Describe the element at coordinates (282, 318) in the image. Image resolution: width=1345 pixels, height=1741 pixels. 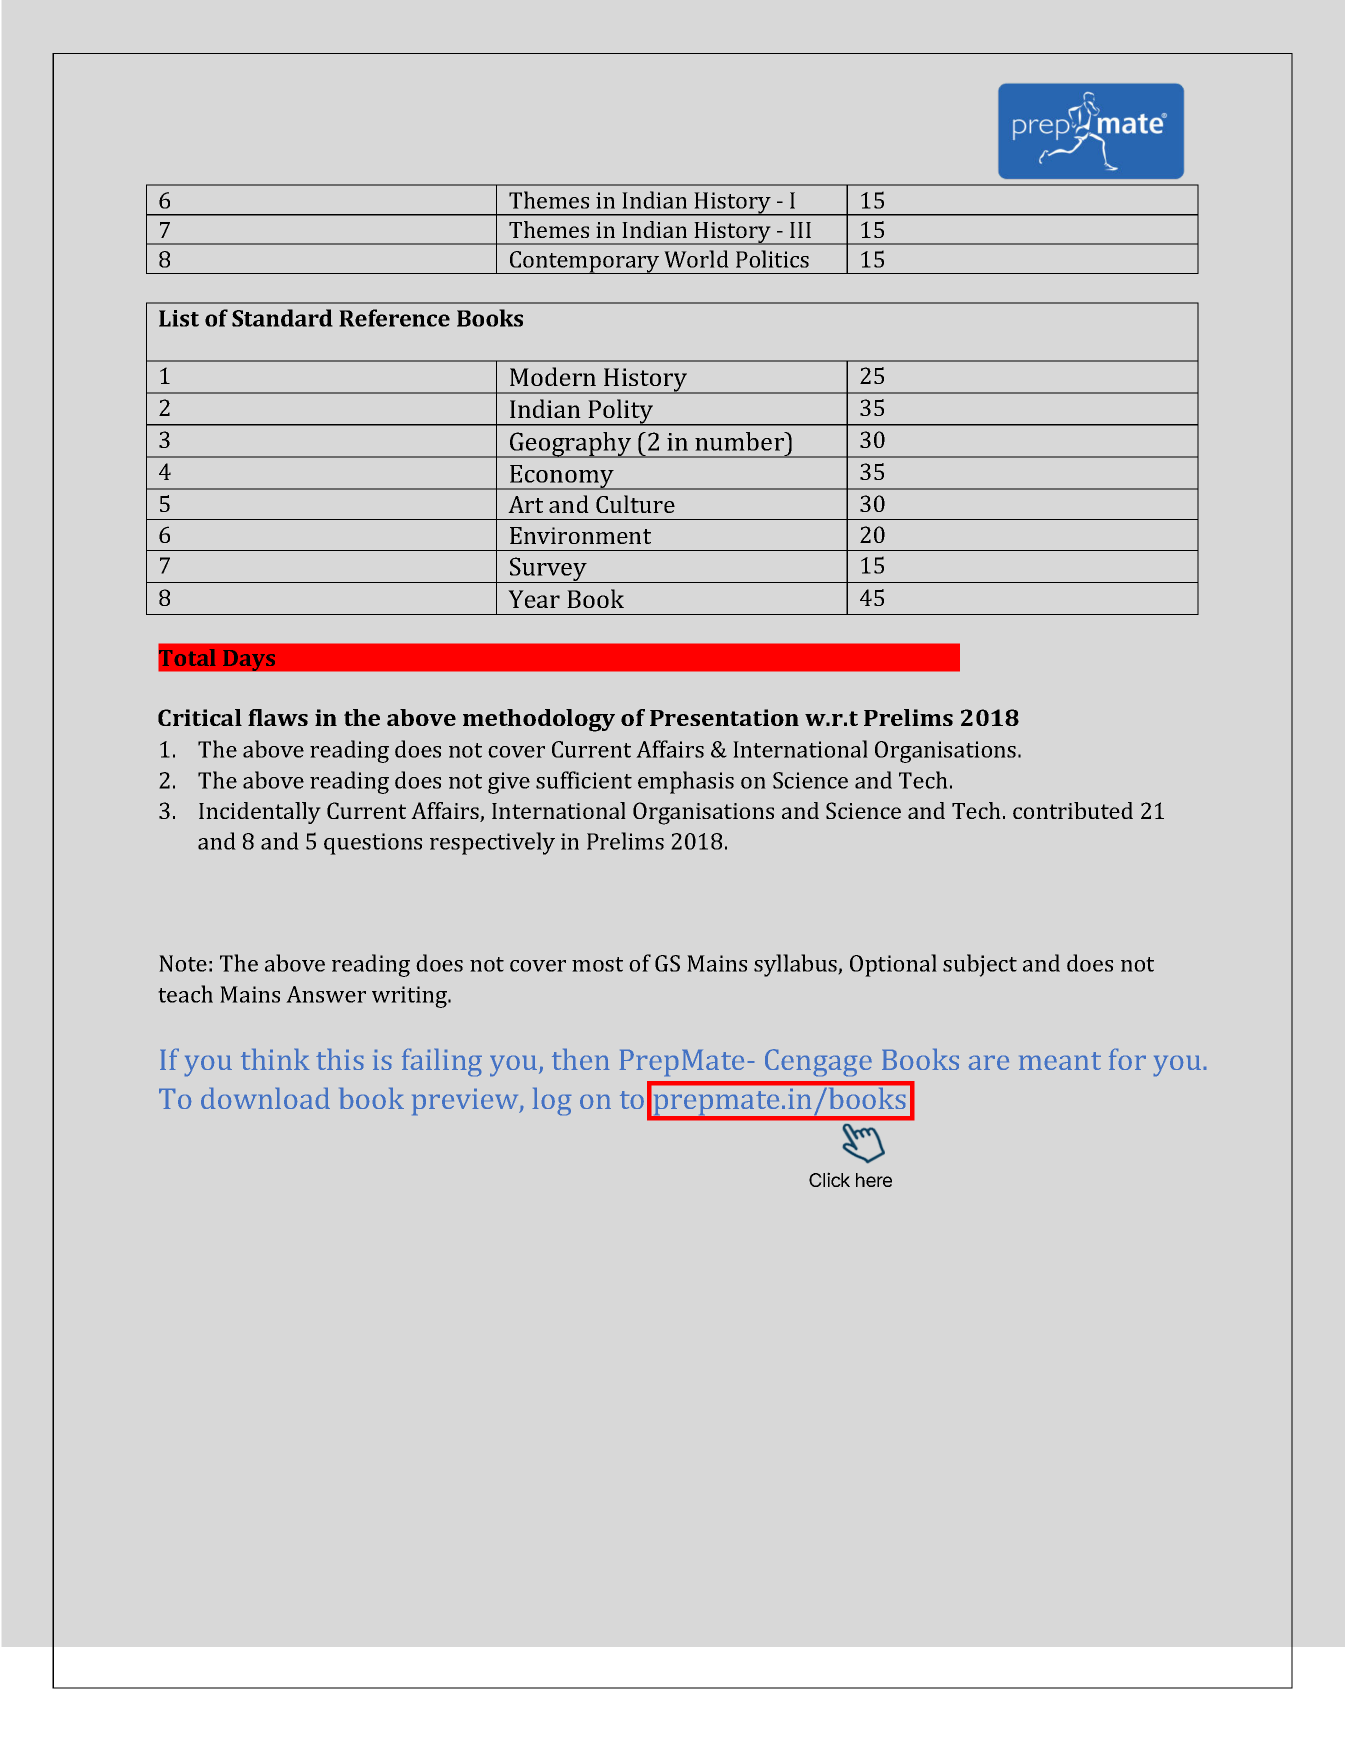
I see `Standard` at that location.
